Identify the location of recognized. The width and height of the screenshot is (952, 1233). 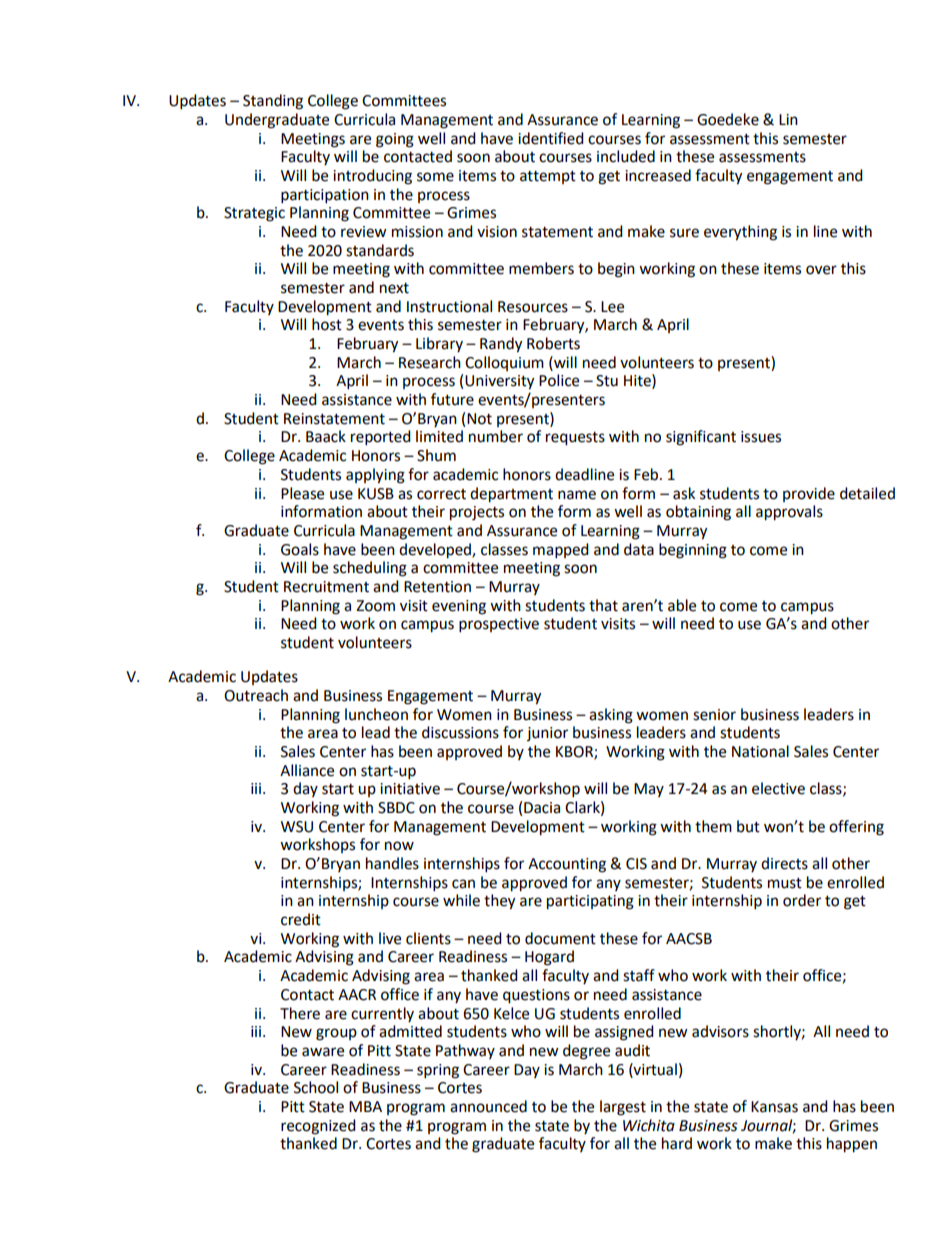
(318, 1127).
